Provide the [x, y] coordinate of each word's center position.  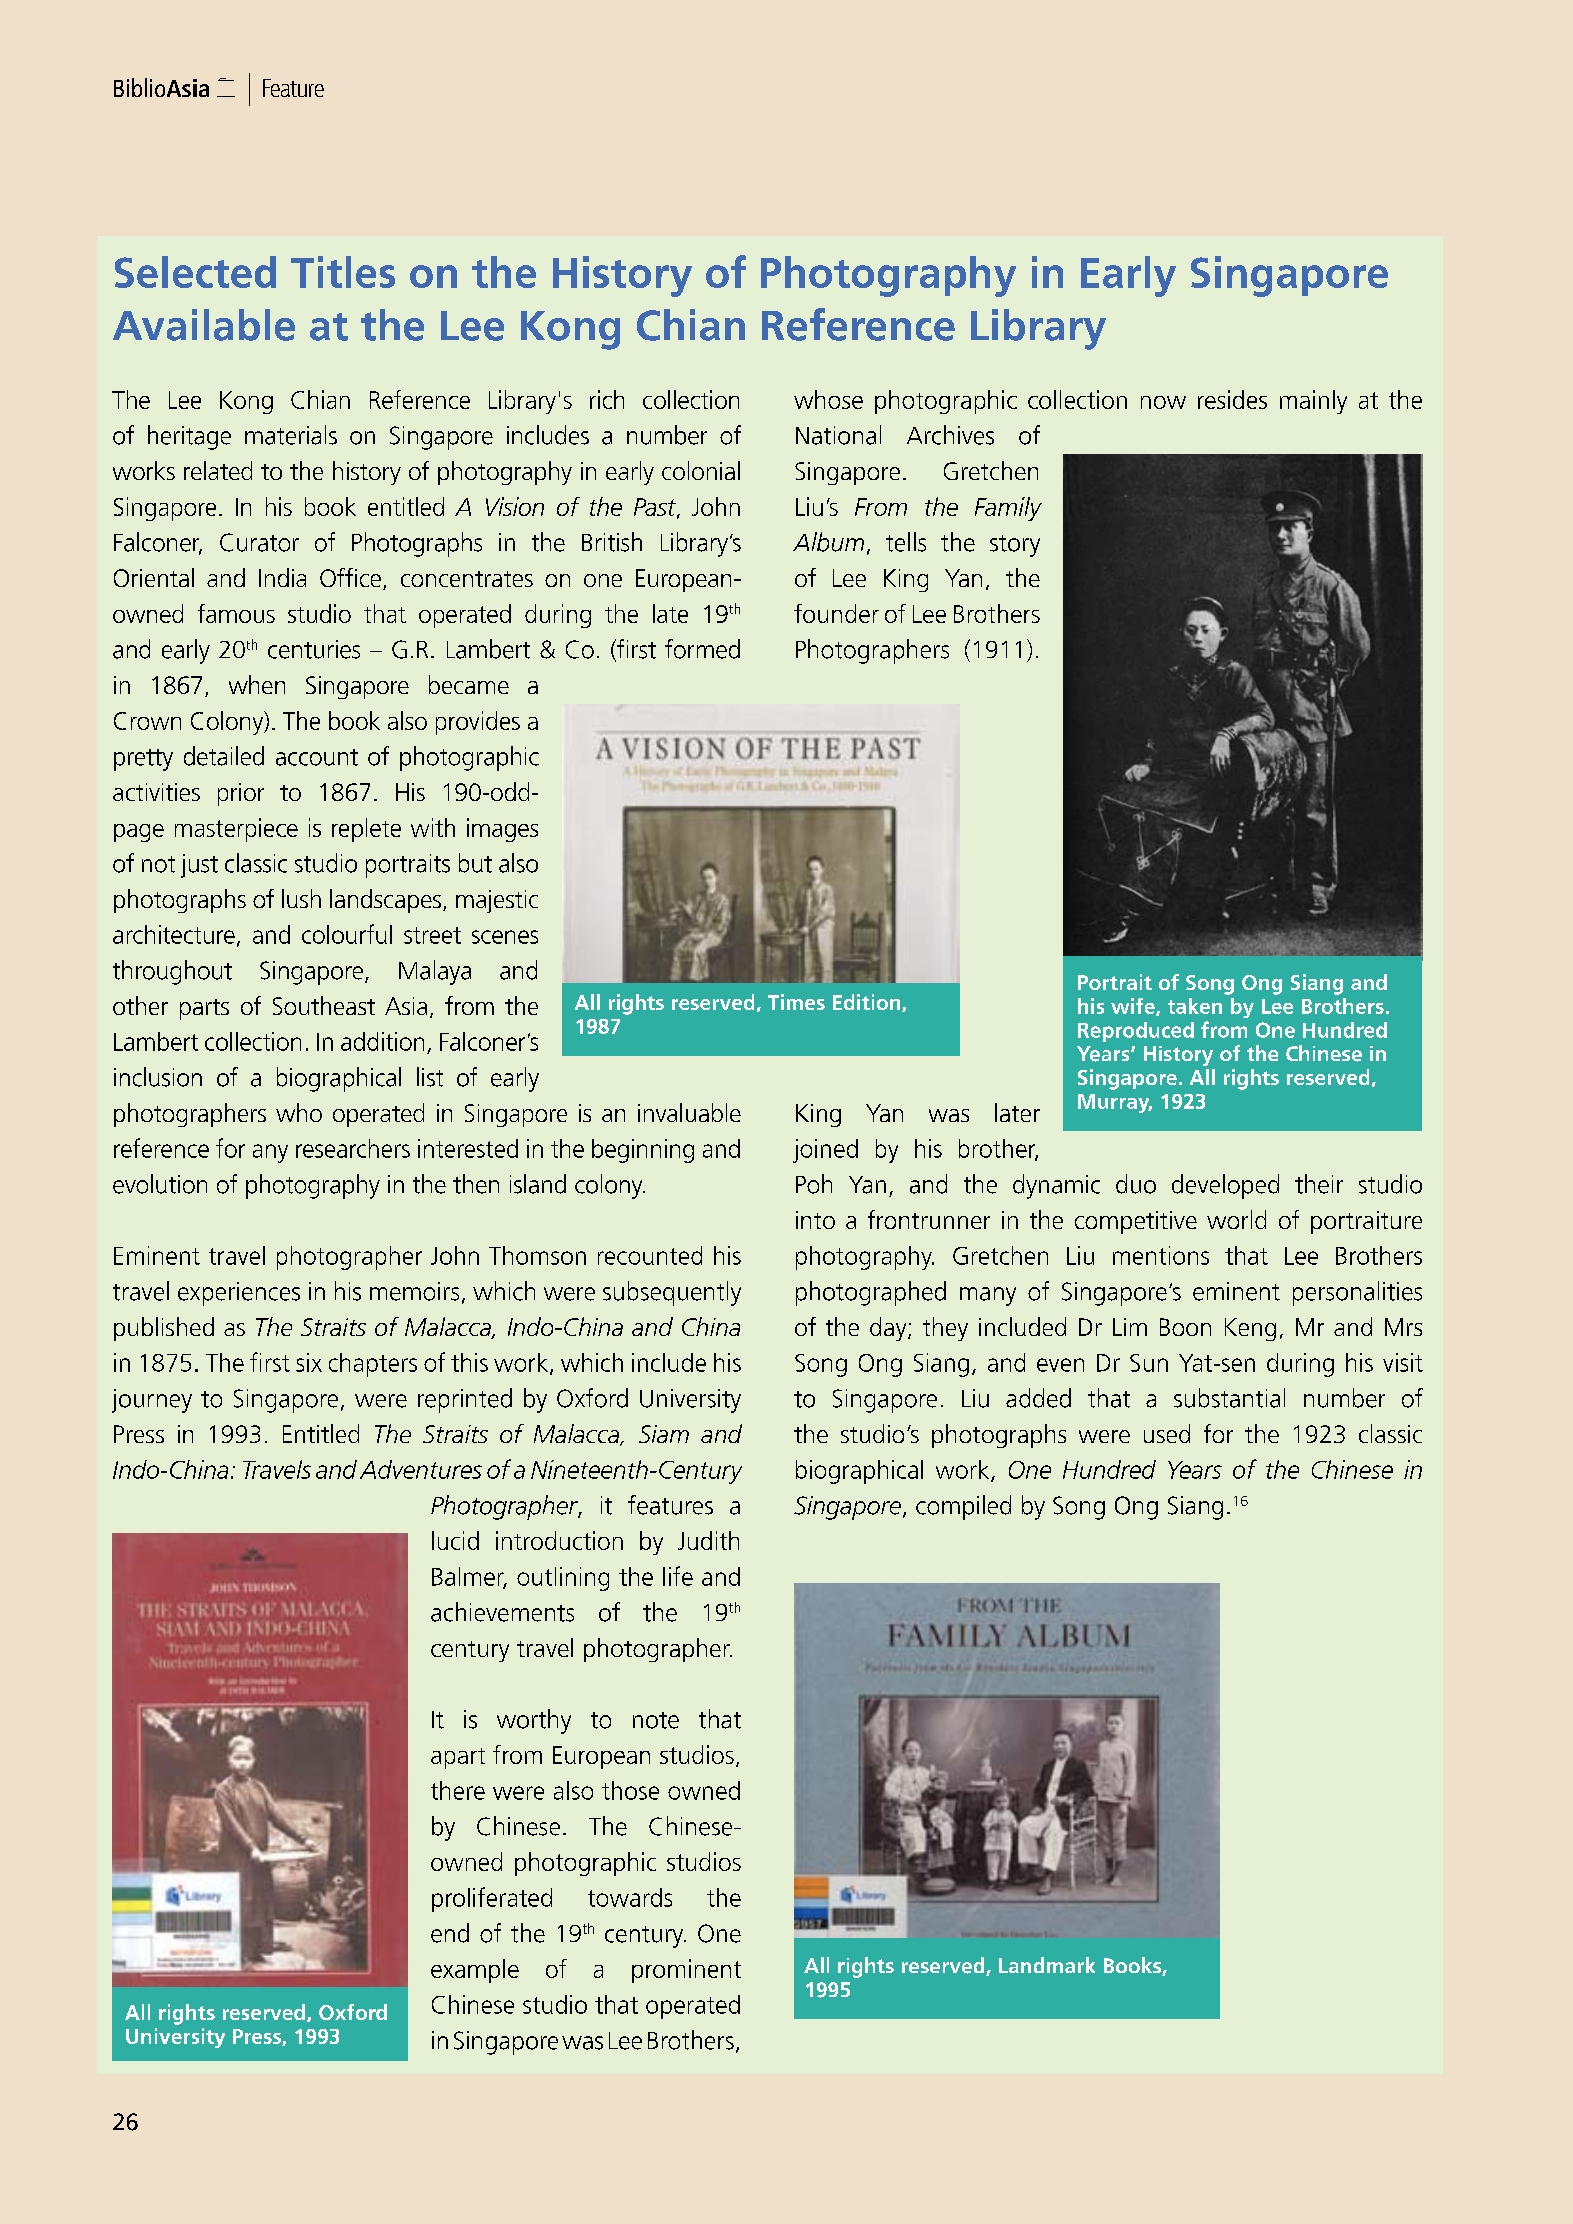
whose [828, 399]
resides [1232, 399]
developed [1225, 1186]
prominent [686, 1971]
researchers [353, 1148]
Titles [343, 272]
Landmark [1047, 1965]
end [450, 1933]
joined [825, 1151]
